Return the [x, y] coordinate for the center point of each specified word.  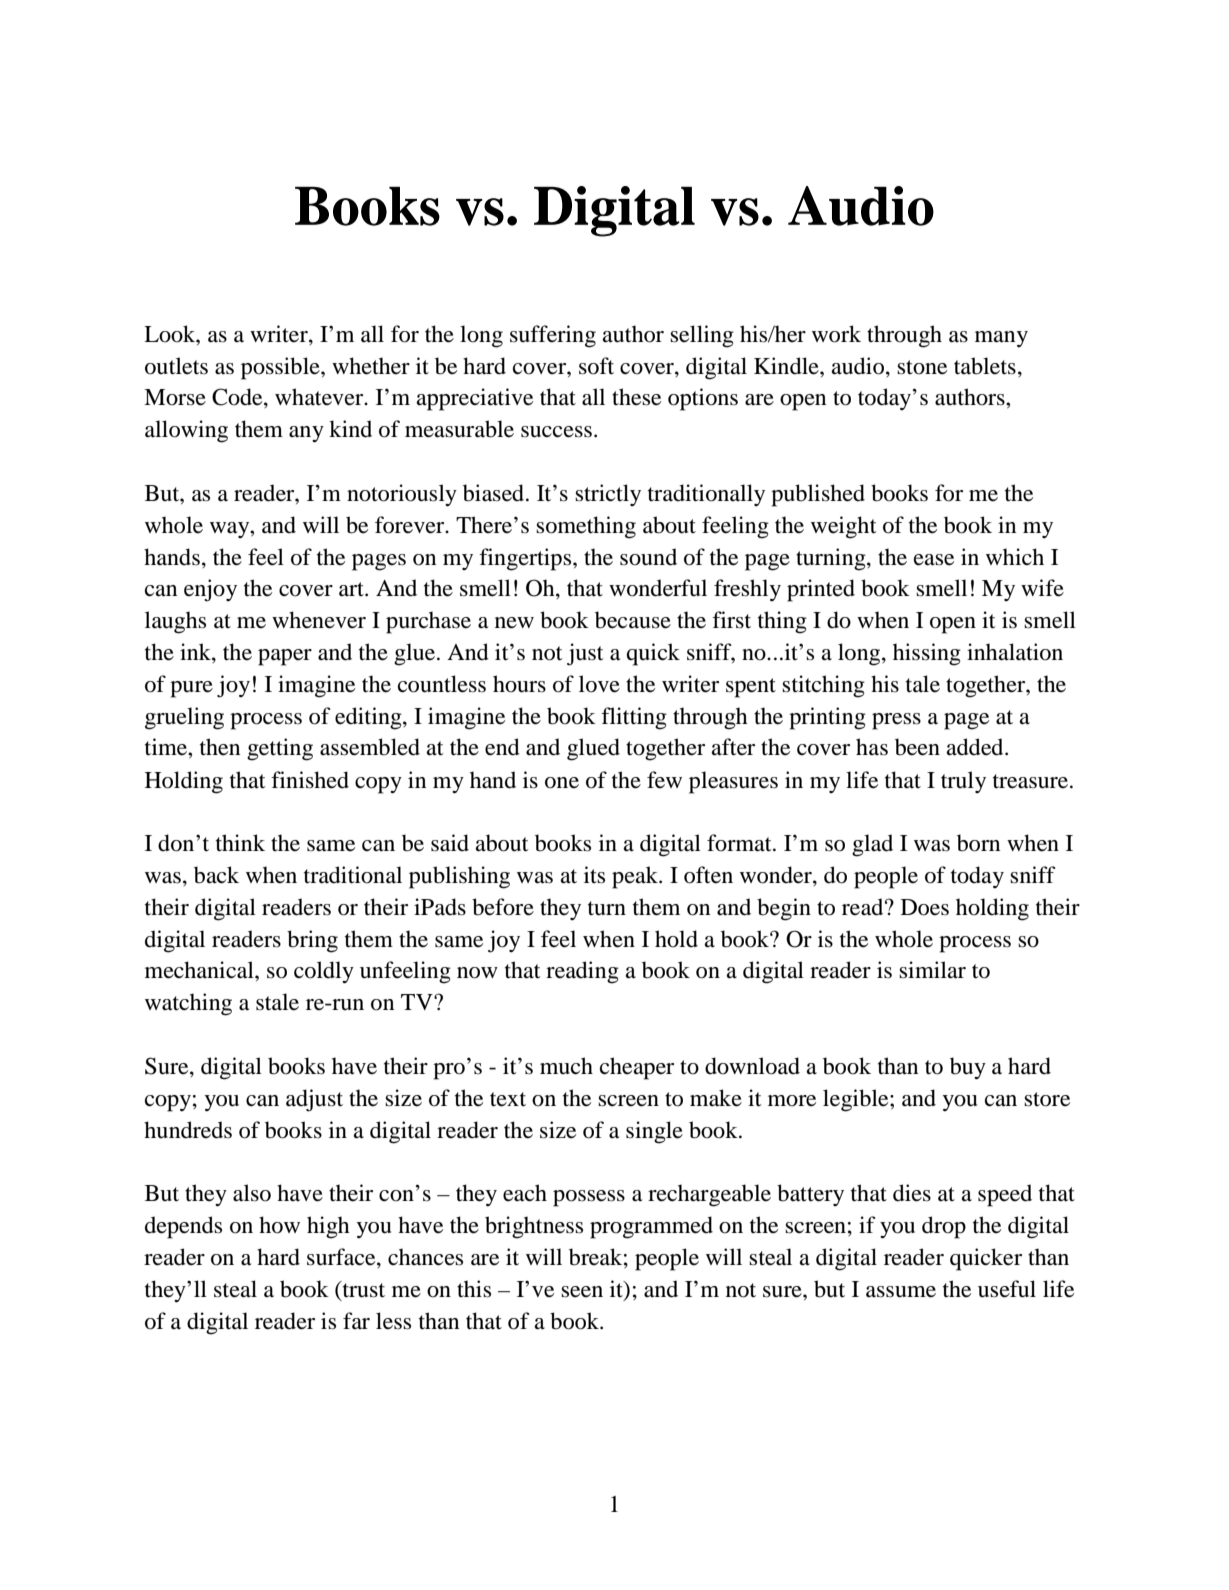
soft [596, 366]
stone [922, 367]
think [240, 842]
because [633, 620]
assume [901, 1292]
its [594, 875]
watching [188, 1004]
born [978, 843]
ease [934, 560]
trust [362, 1289]
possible [281, 368]
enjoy [210, 590]
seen [582, 1292]
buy [968, 1068]
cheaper [637, 1068]
